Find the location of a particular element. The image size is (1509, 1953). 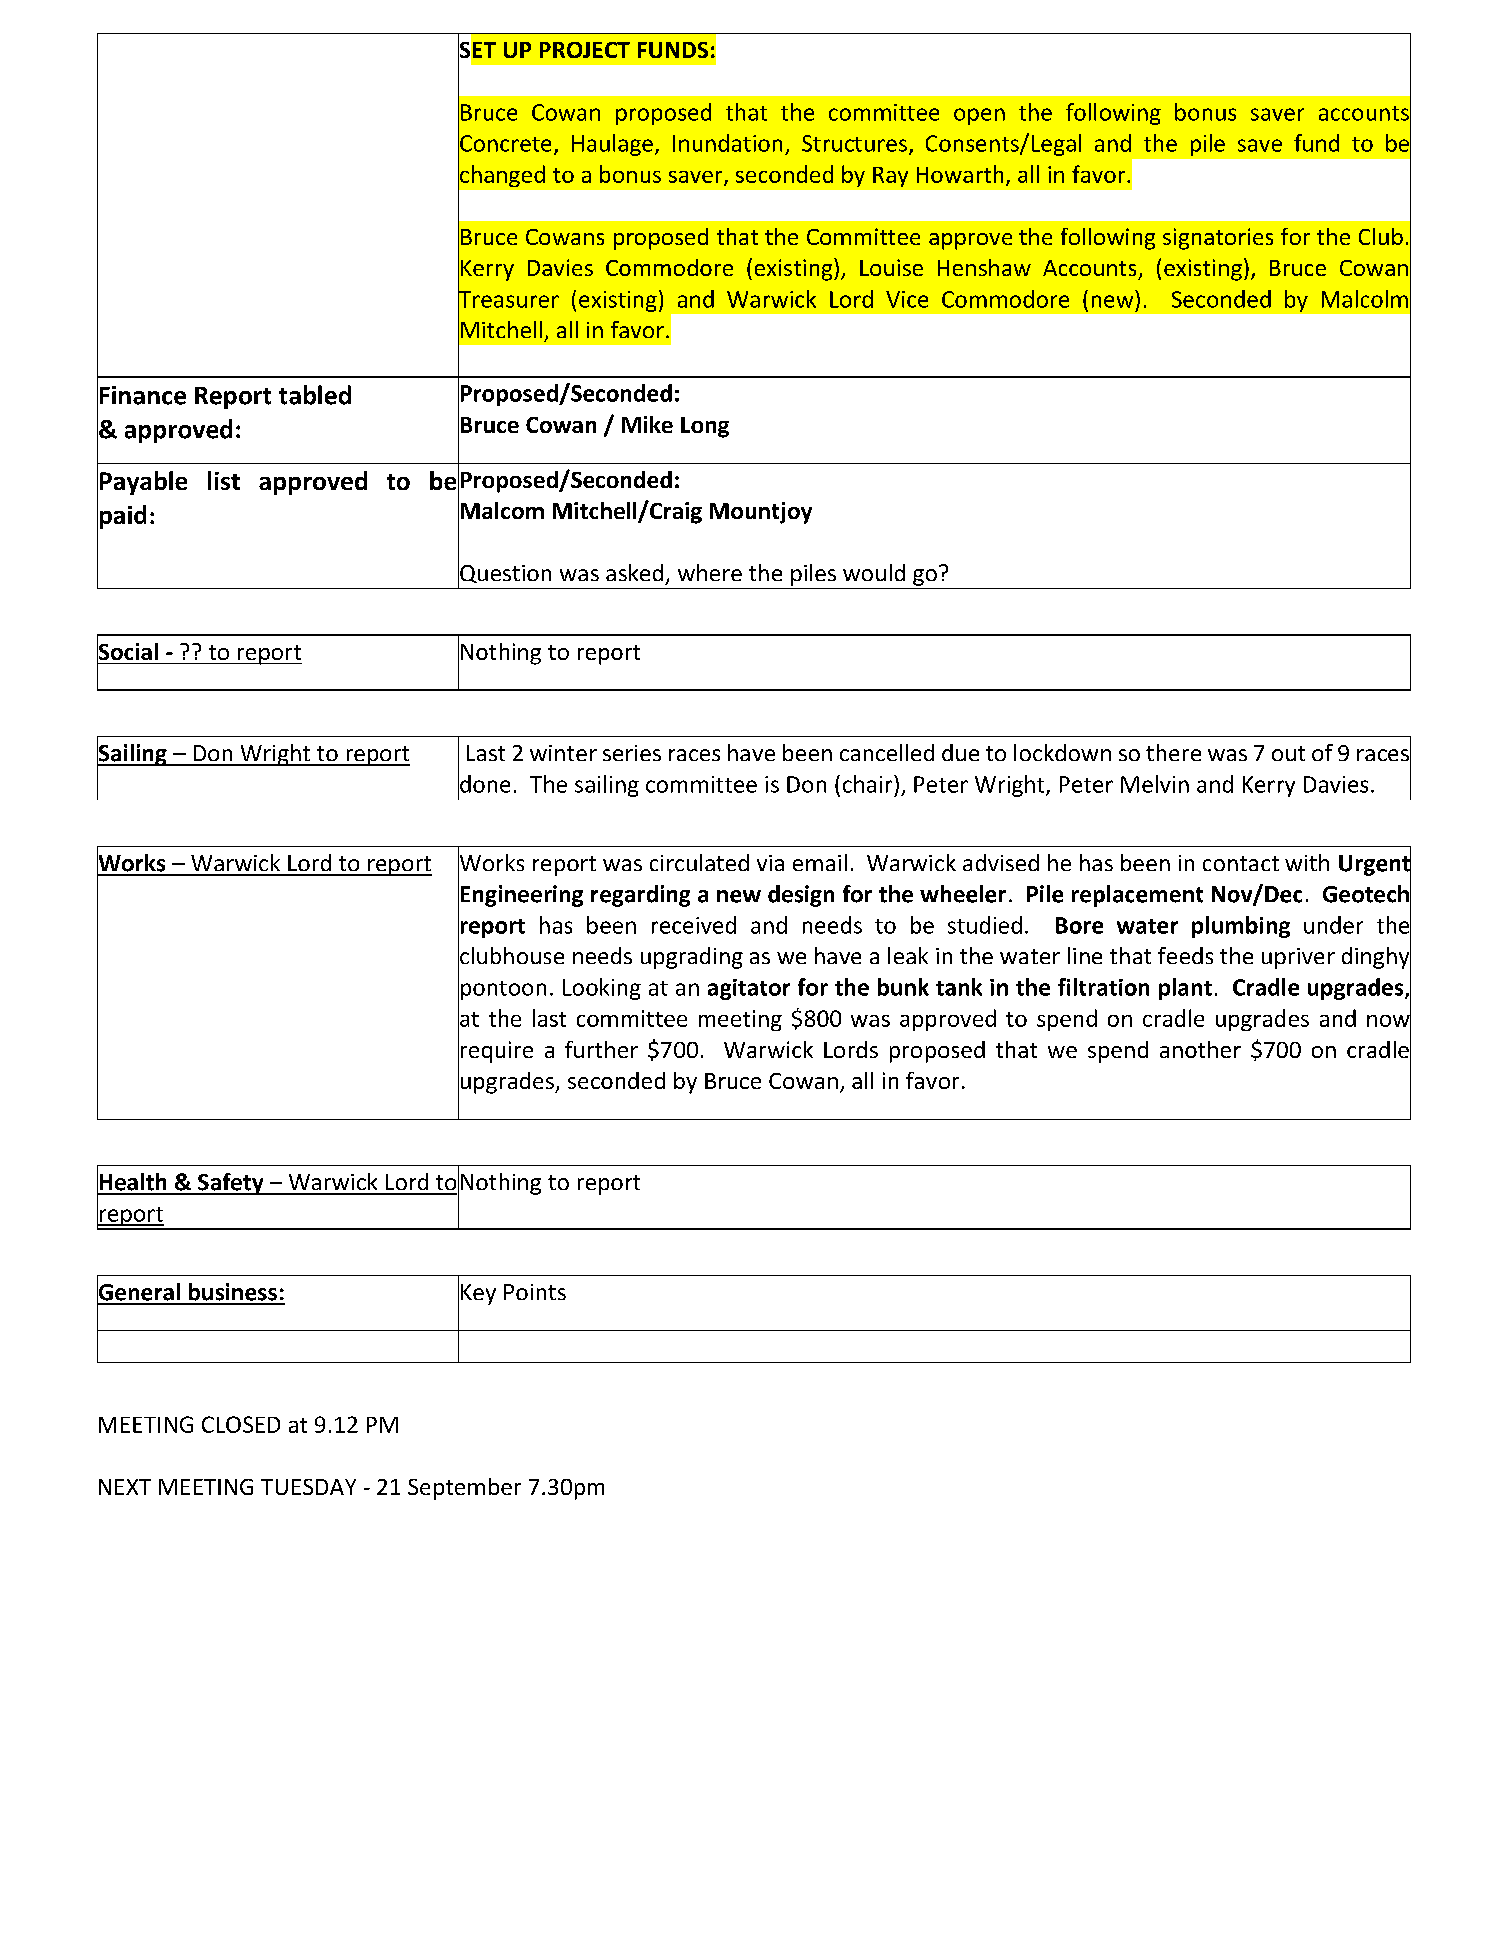

PROJECT is located at coordinates (585, 50).
